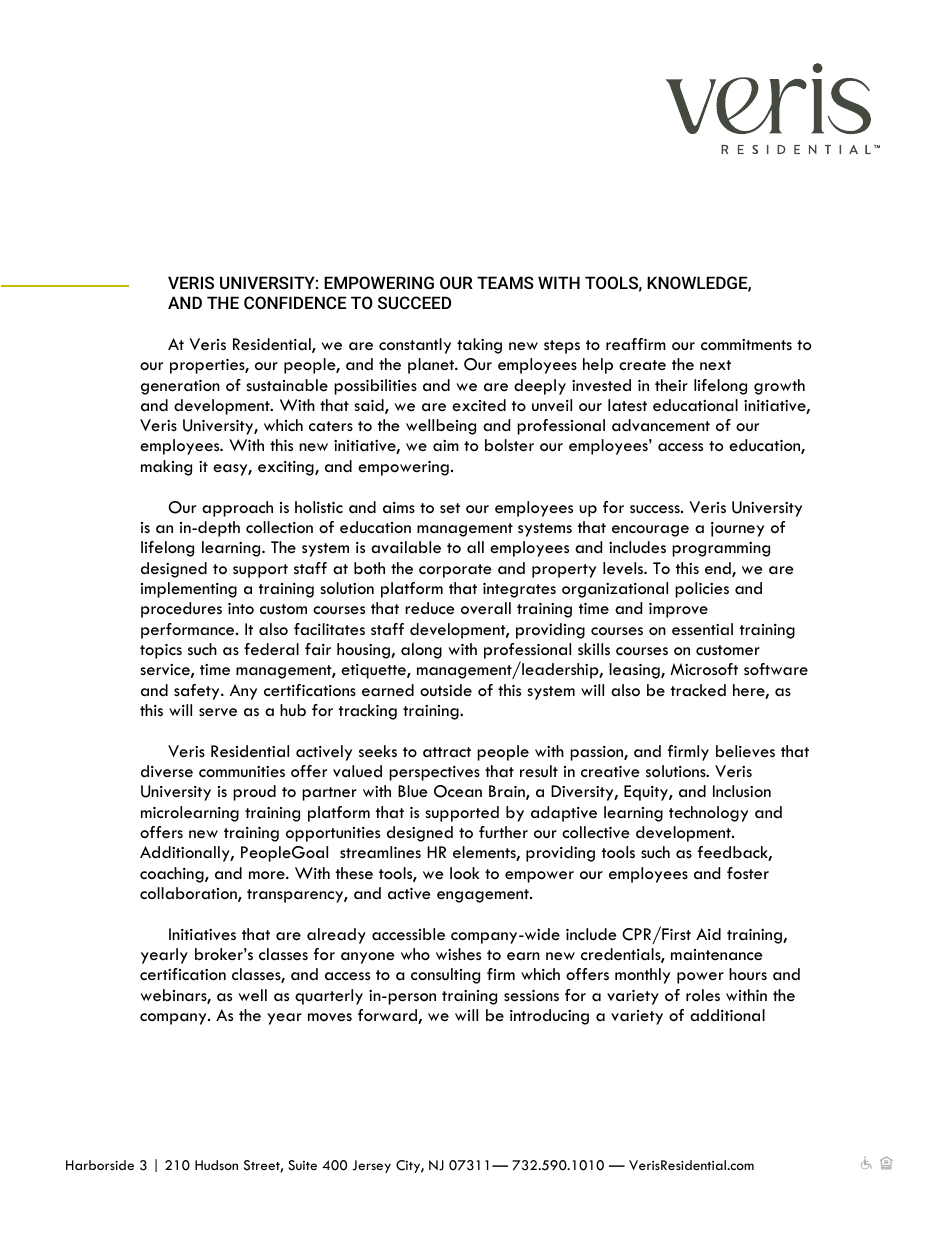 The width and height of the image is (952, 1233). I want to click on Hudson, so click(216, 1165).
